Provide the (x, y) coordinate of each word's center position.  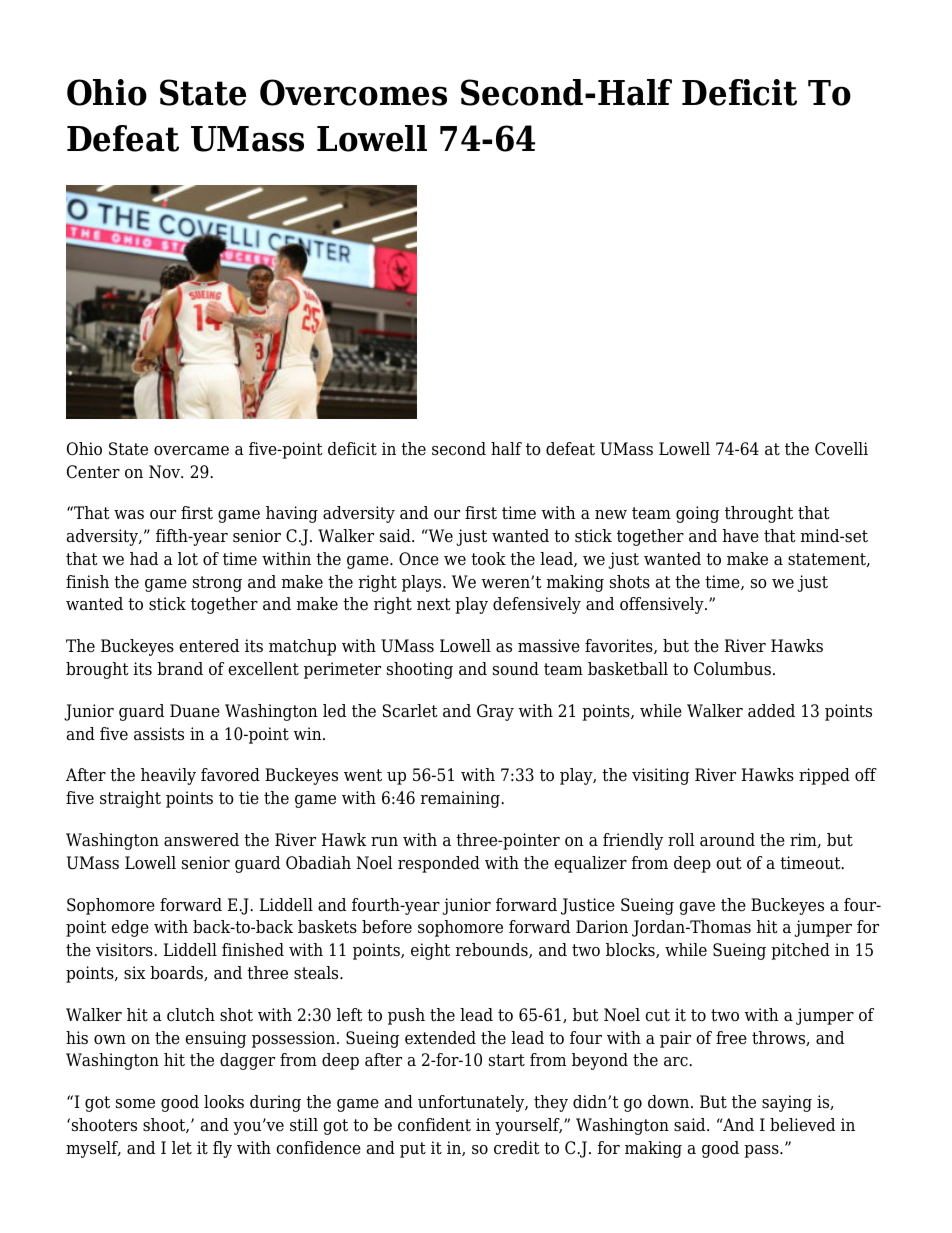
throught (759, 514)
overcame (191, 451)
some (135, 1104)
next (434, 604)
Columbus (732, 669)
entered (209, 646)
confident (434, 1125)
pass (762, 1151)
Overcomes (353, 92)
